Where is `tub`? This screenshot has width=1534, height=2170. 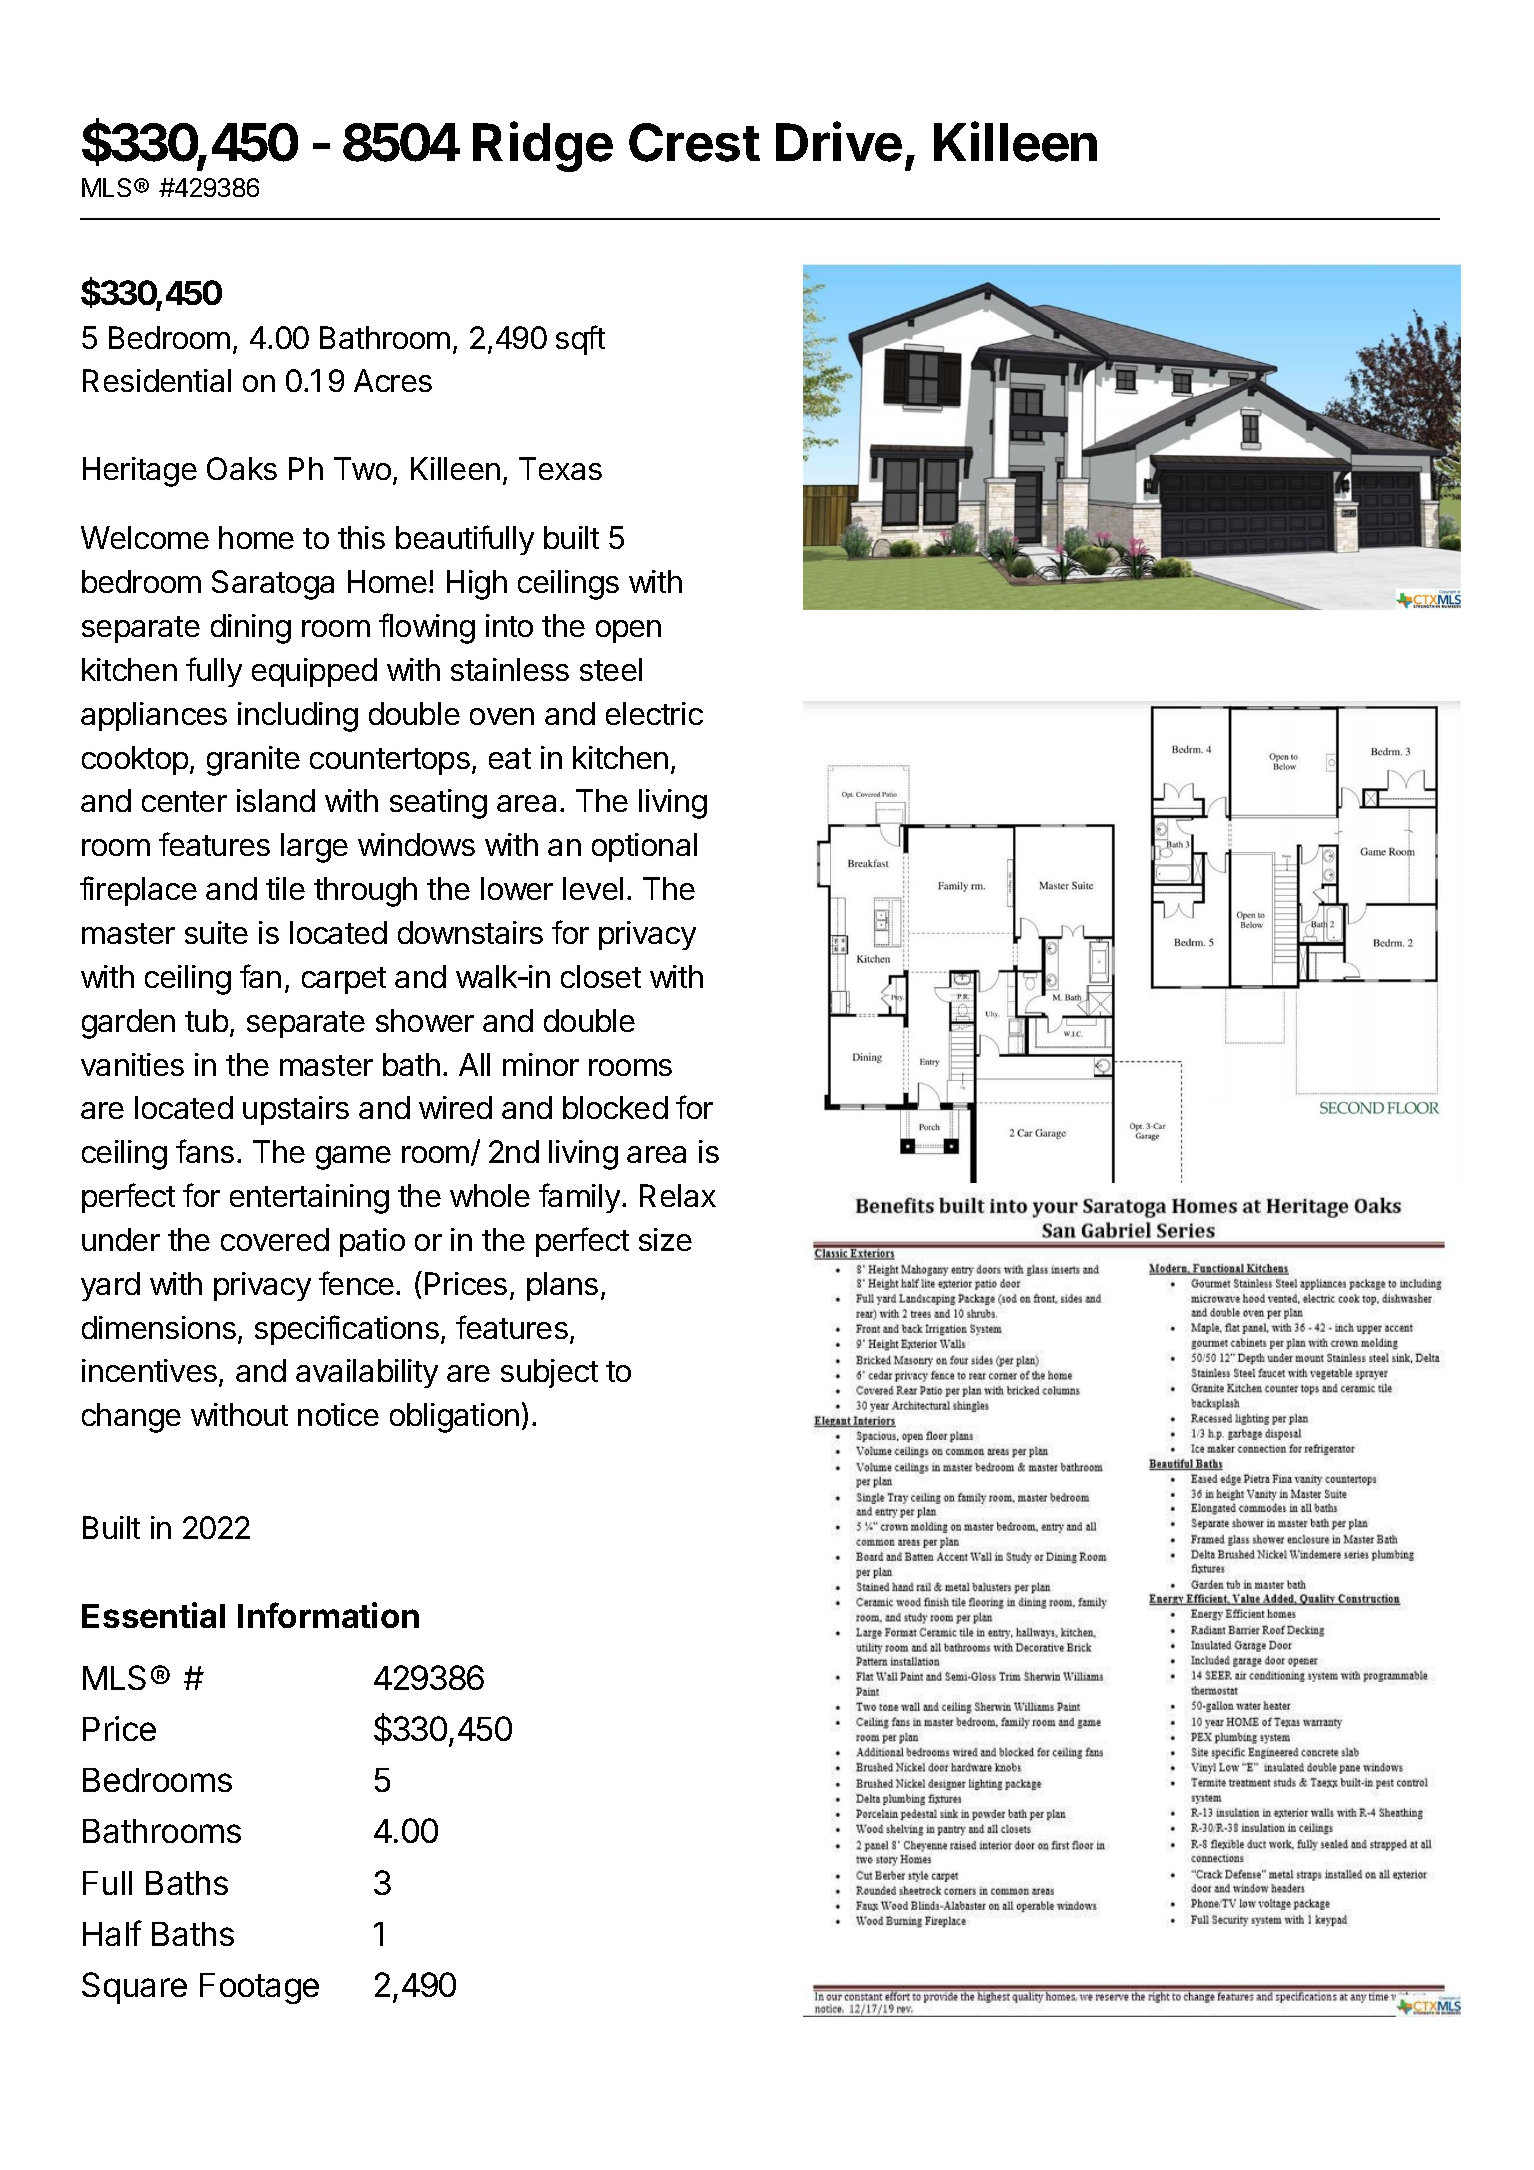 tub is located at coordinates (206, 1020).
